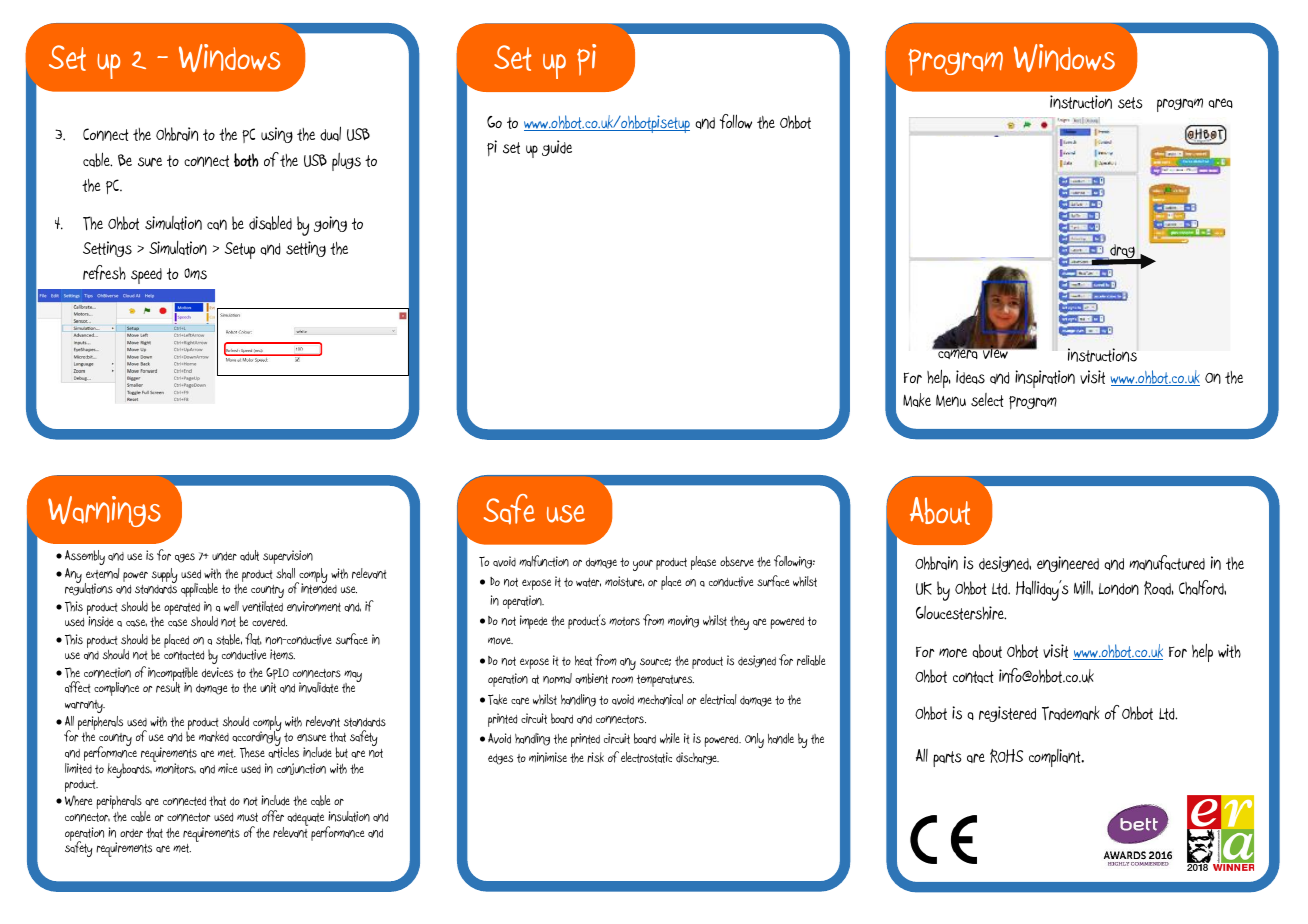 This page has width=1308, height=924. I want to click on using, so click(277, 135).
